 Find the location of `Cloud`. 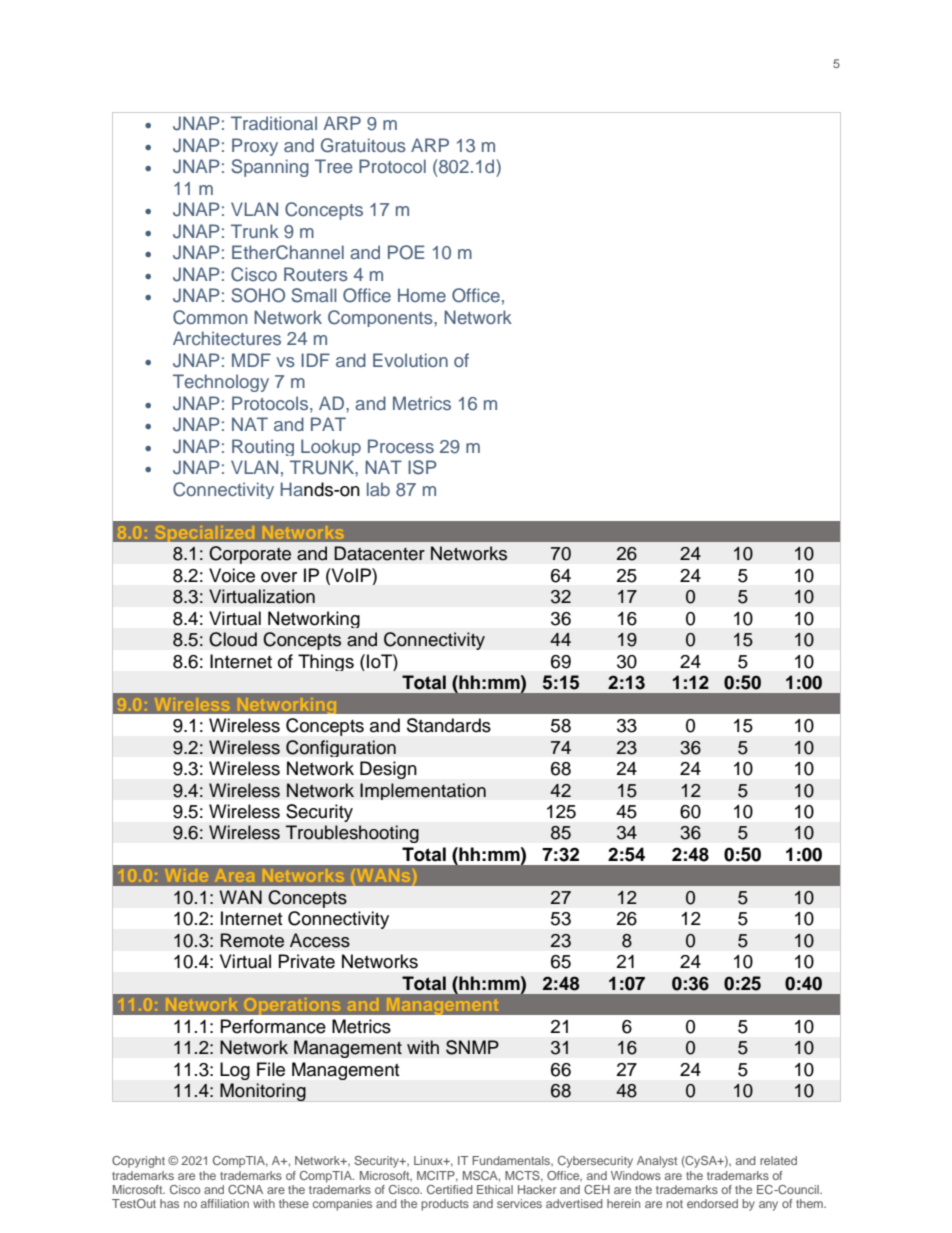

Cloud is located at coordinates (233, 639).
